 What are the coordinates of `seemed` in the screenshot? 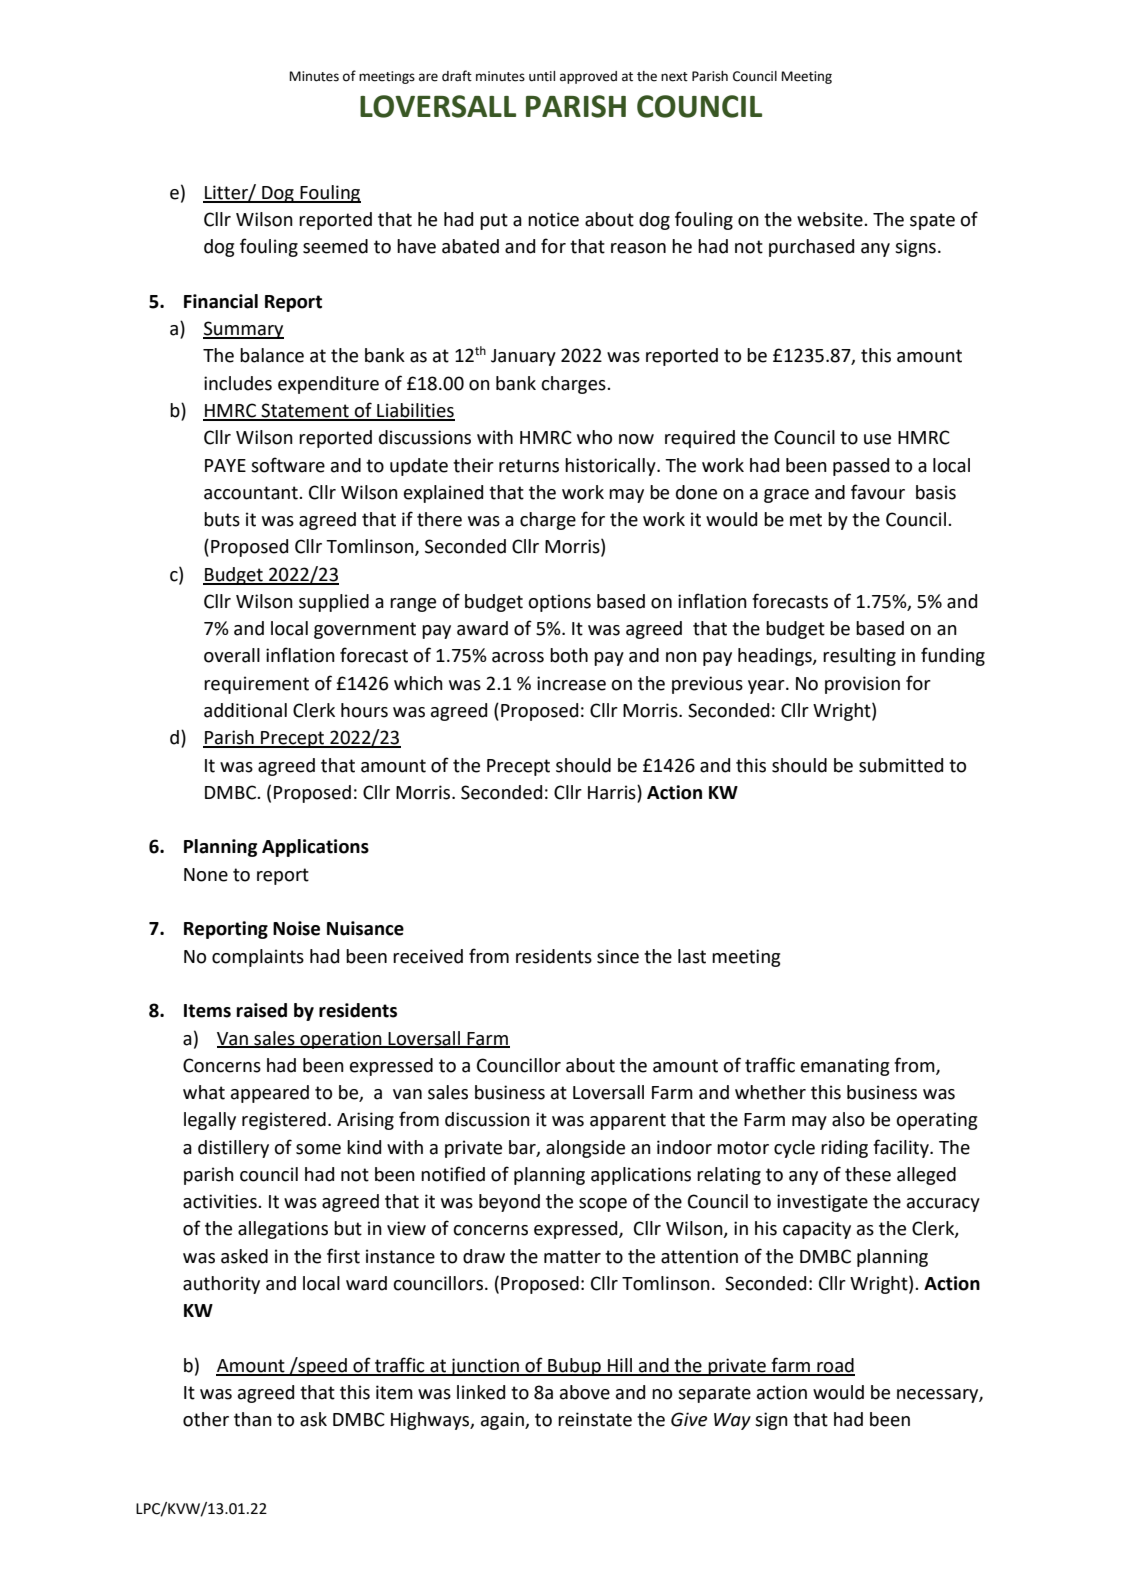 It's located at (335, 246).
